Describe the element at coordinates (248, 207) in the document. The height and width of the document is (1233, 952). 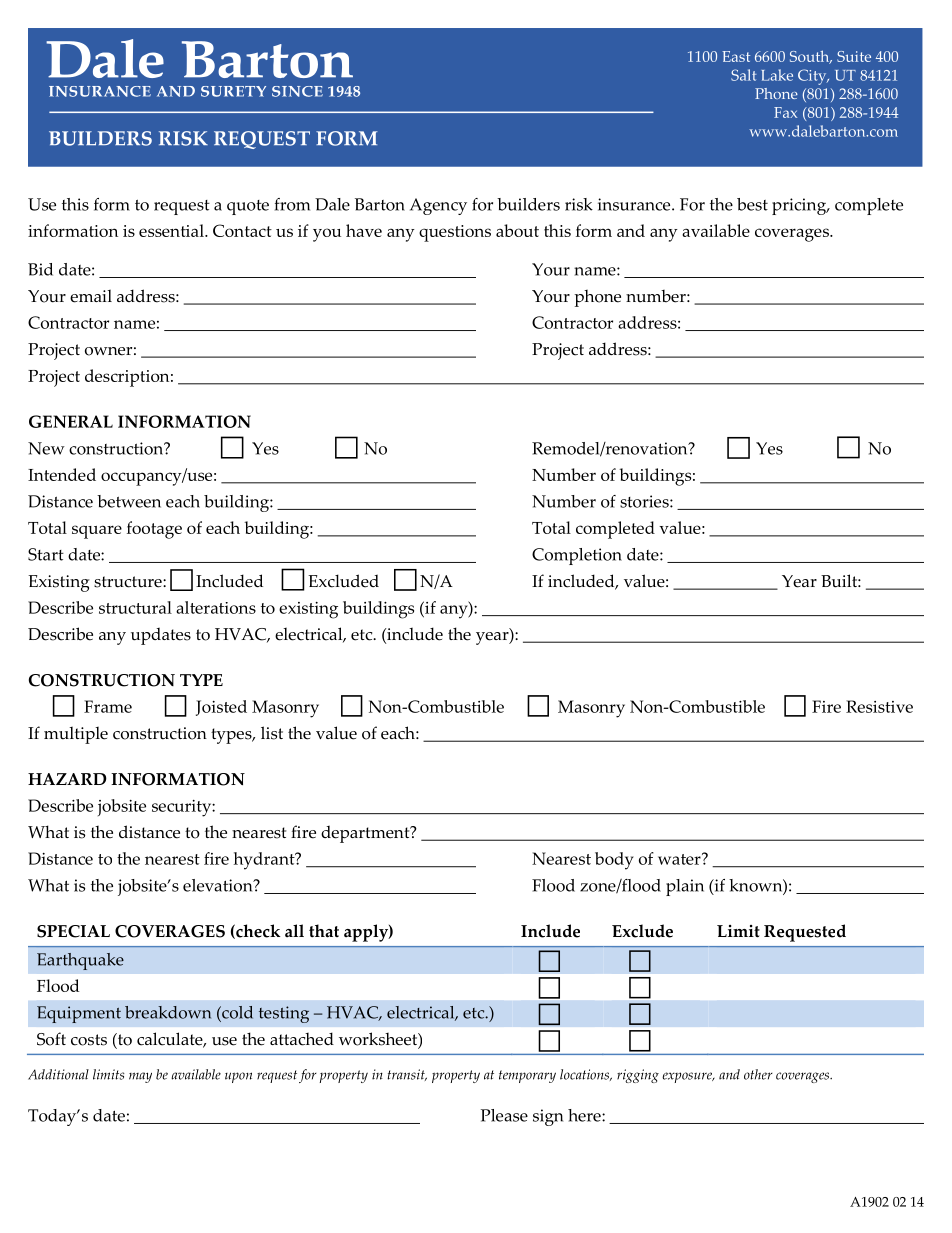
I see `quote` at that location.
